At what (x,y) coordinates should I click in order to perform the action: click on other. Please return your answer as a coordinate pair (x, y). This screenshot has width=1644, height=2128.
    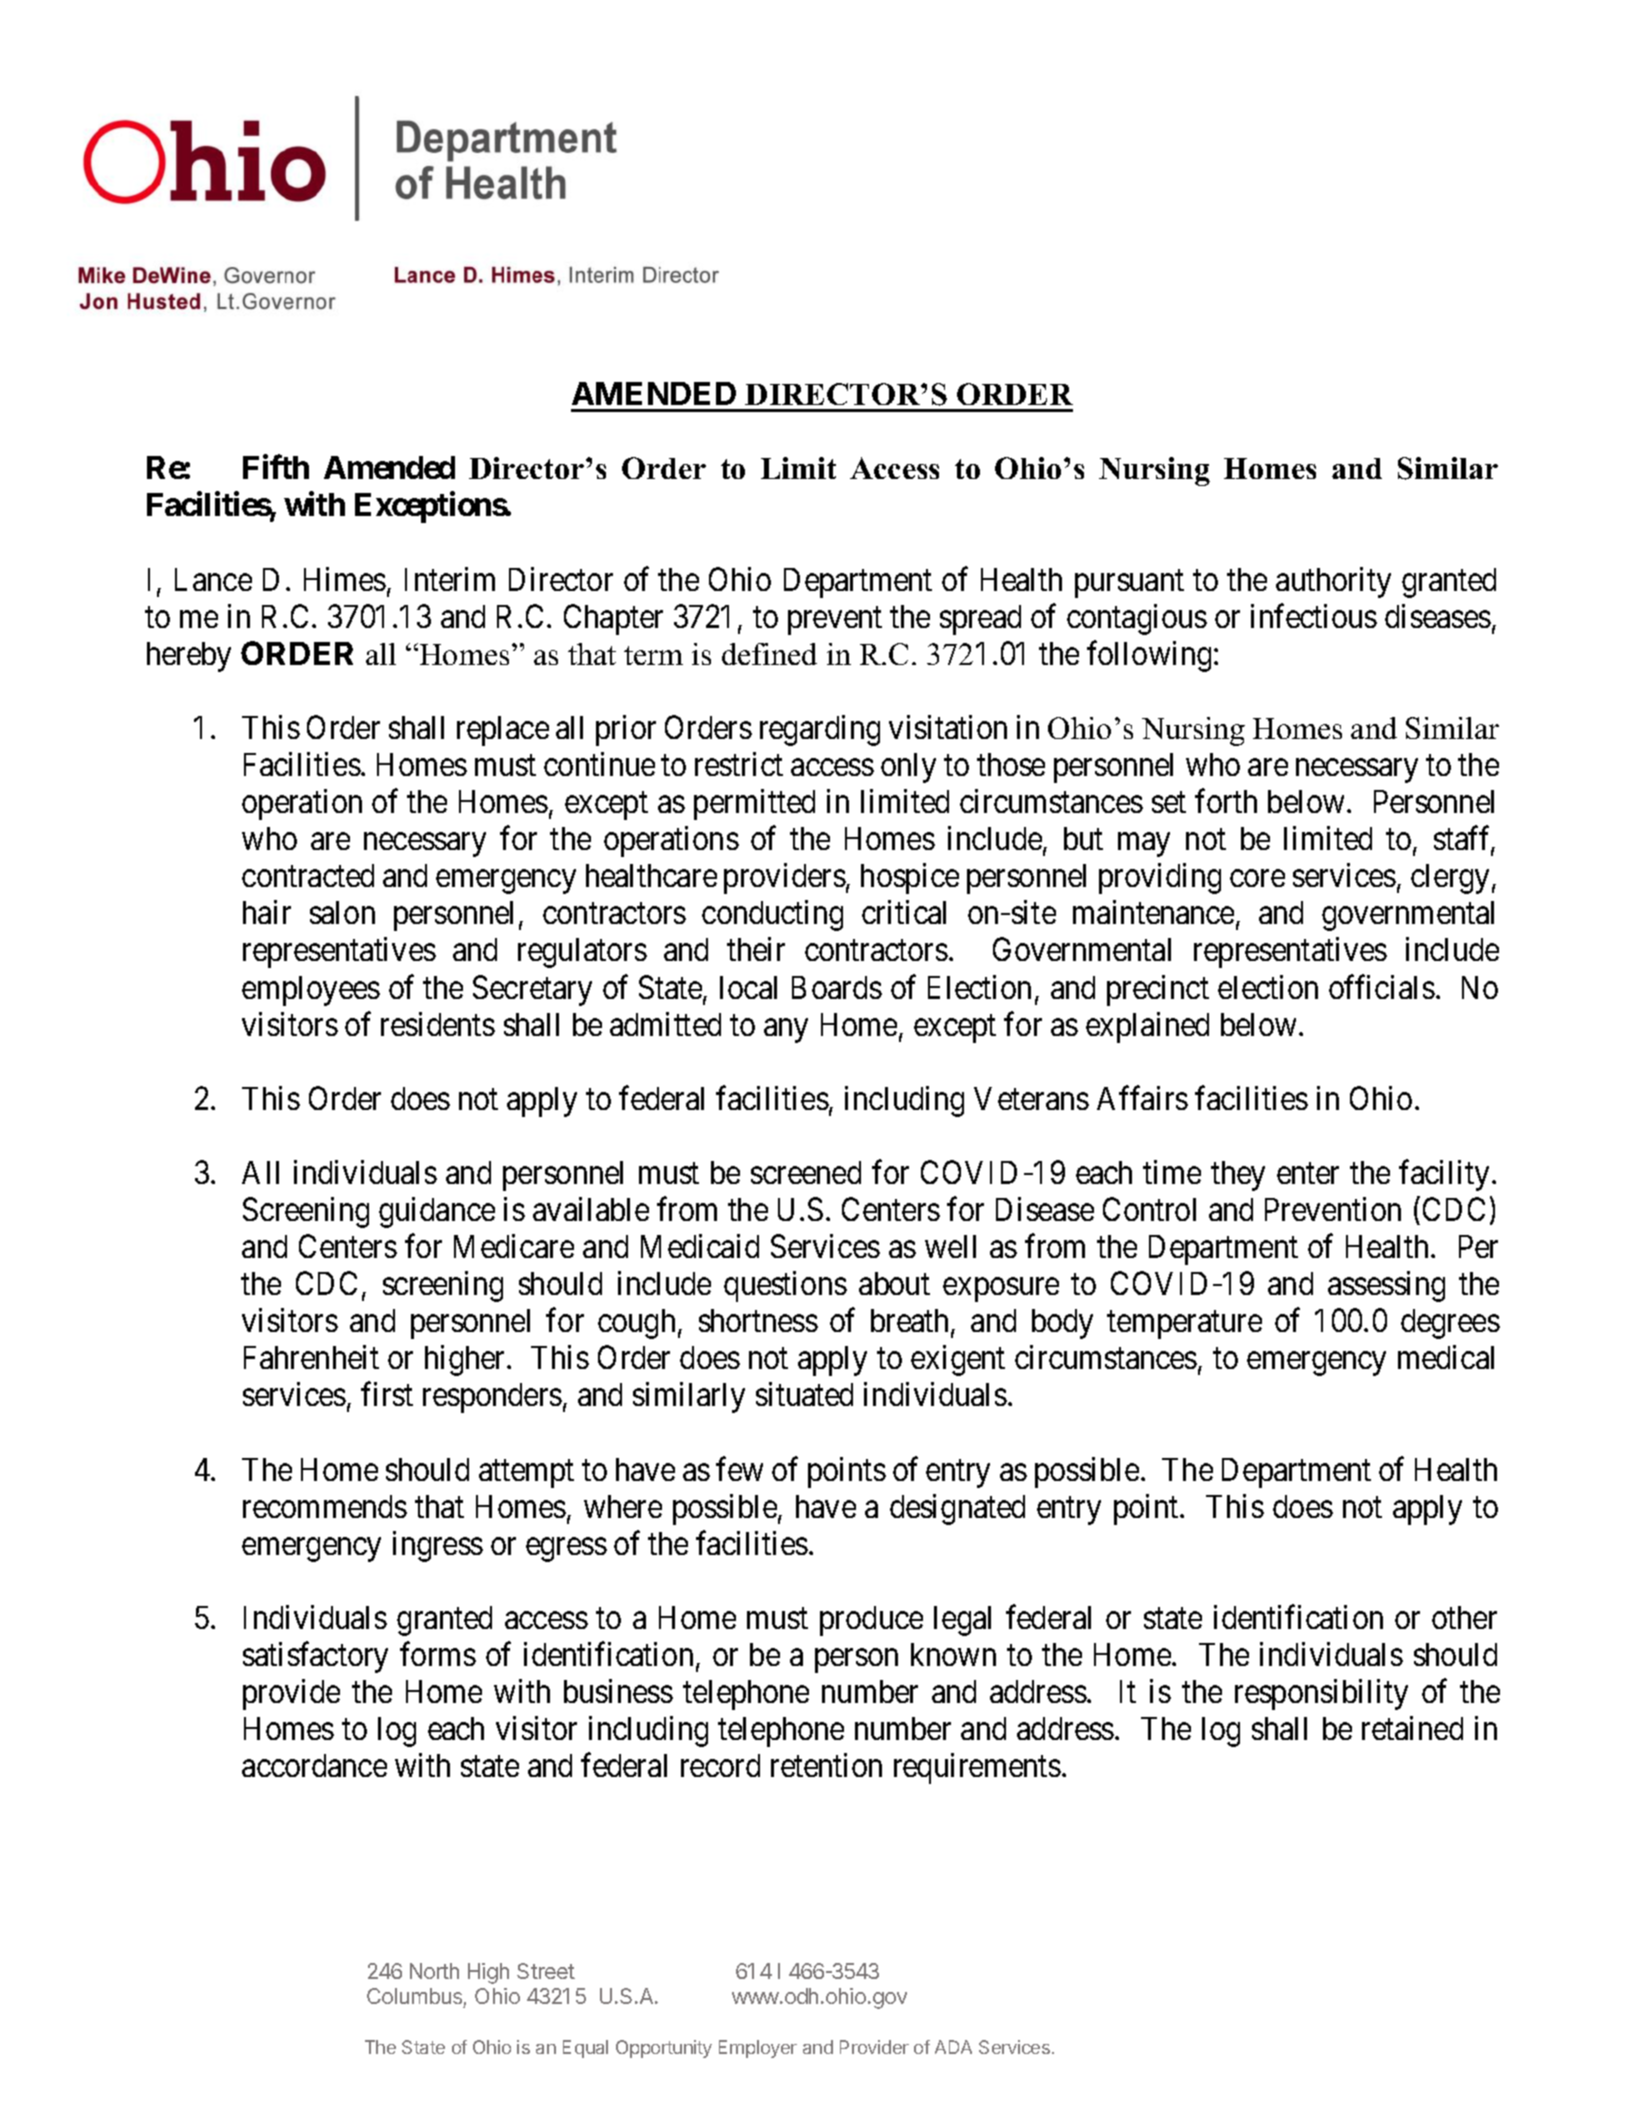
    Looking at the image, I should click on (1464, 1617).
